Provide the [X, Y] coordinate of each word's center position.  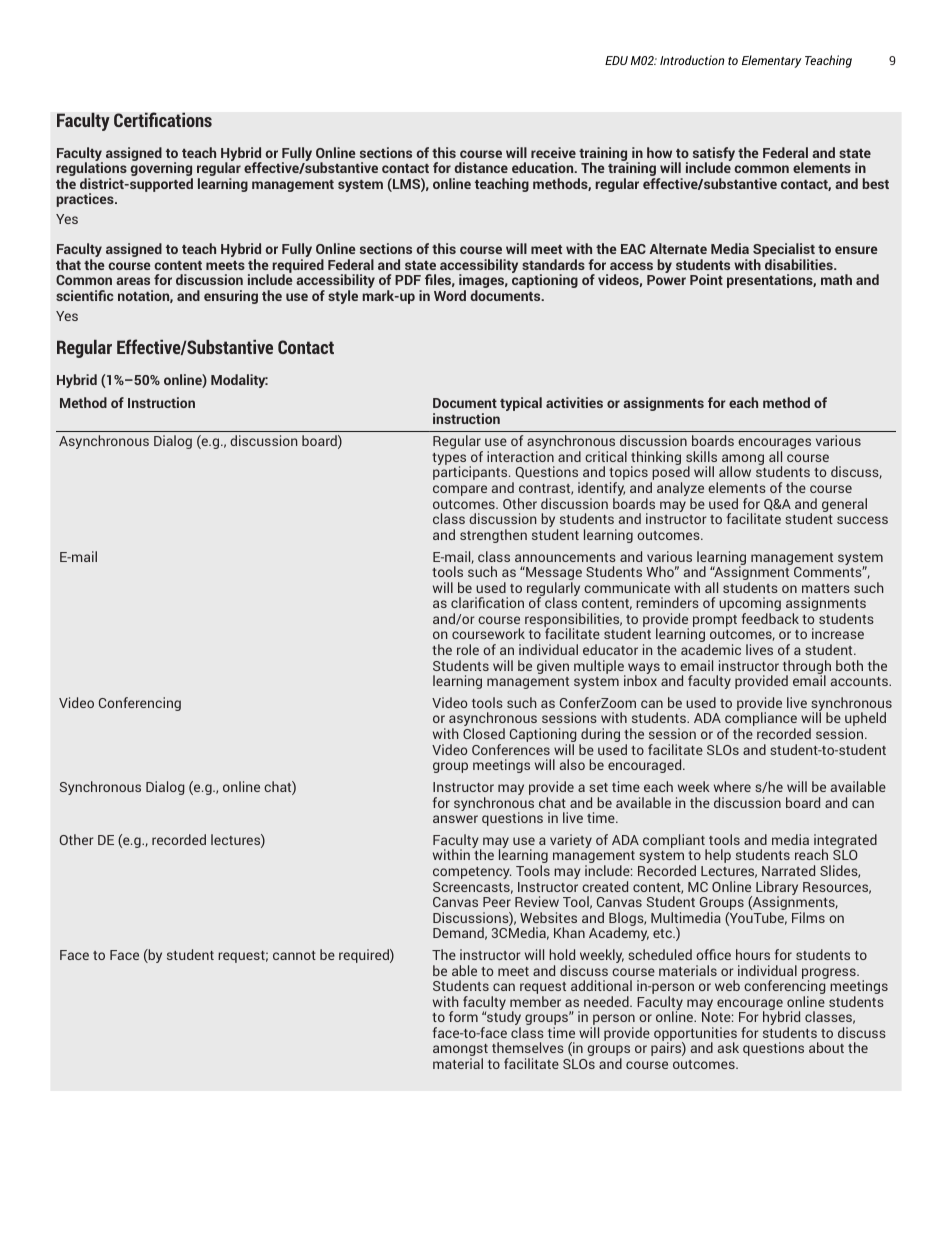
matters [826, 588]
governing [161, 169]
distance [481, 167]
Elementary [772, 61]
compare [460, 490]
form [463, 1016]
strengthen [493, 536]
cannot [294, 955]
